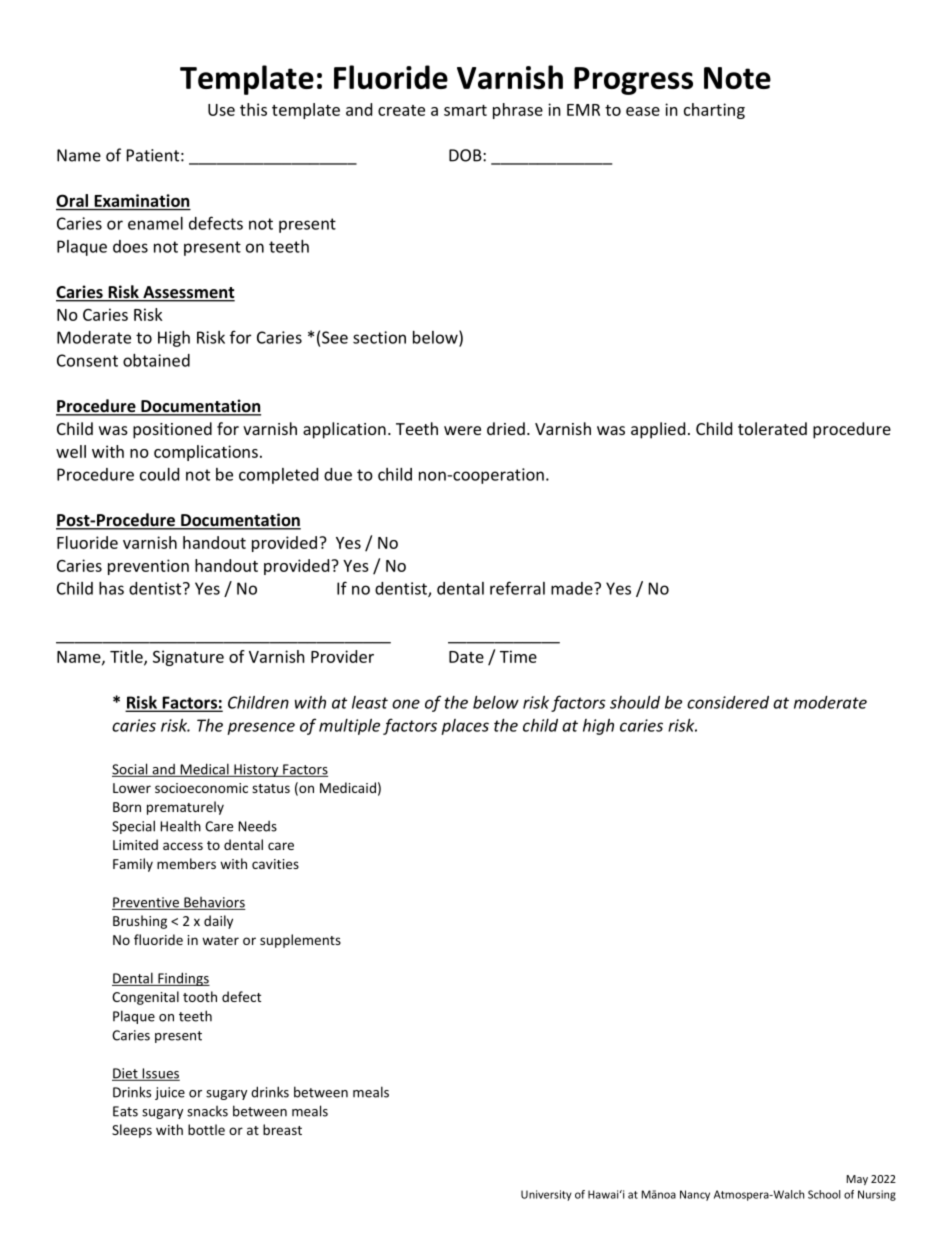  Describe the element at coordinates (156, 360) in the screenshot. I see `obtained` at that location.
